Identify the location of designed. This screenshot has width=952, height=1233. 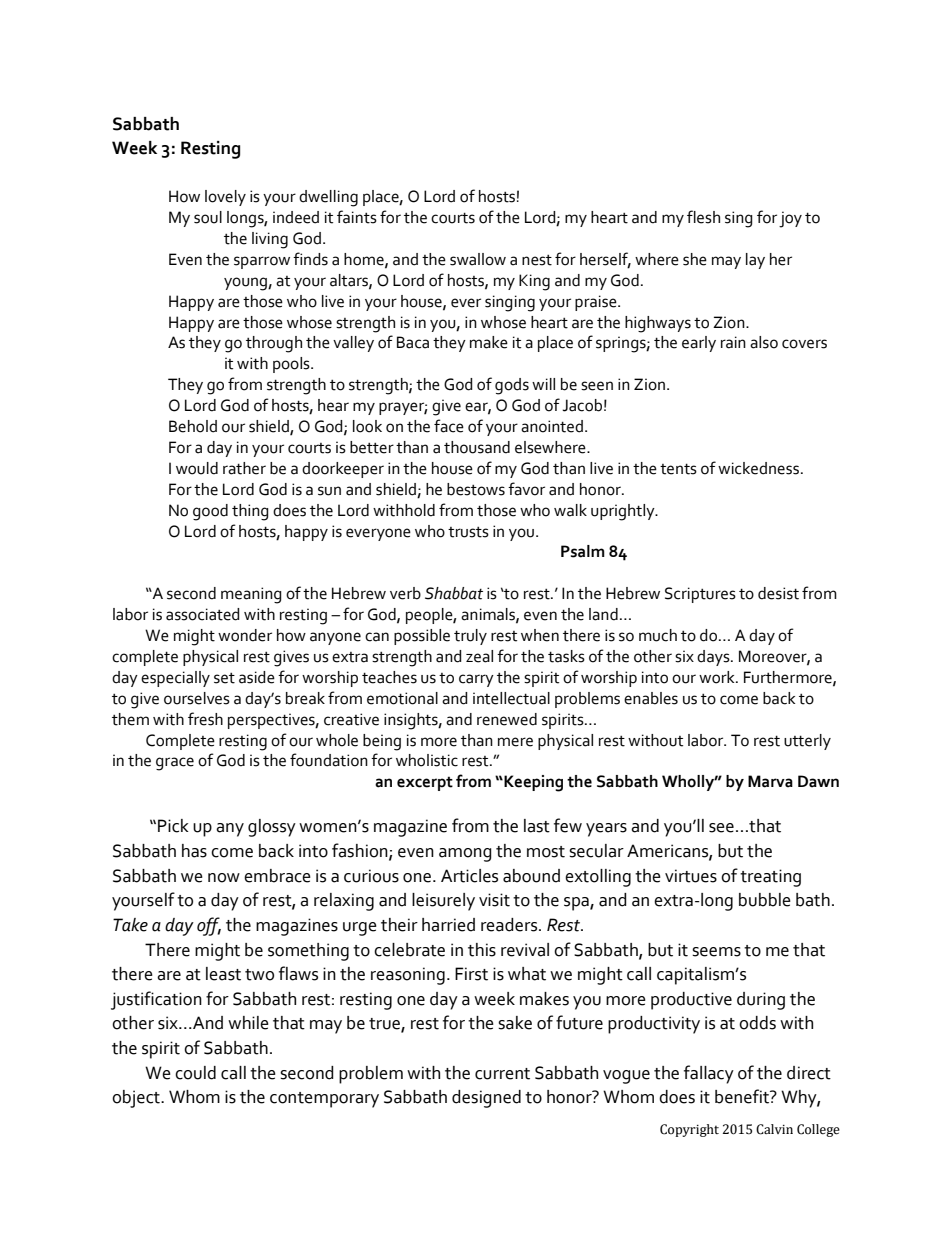
(486, 1099).
